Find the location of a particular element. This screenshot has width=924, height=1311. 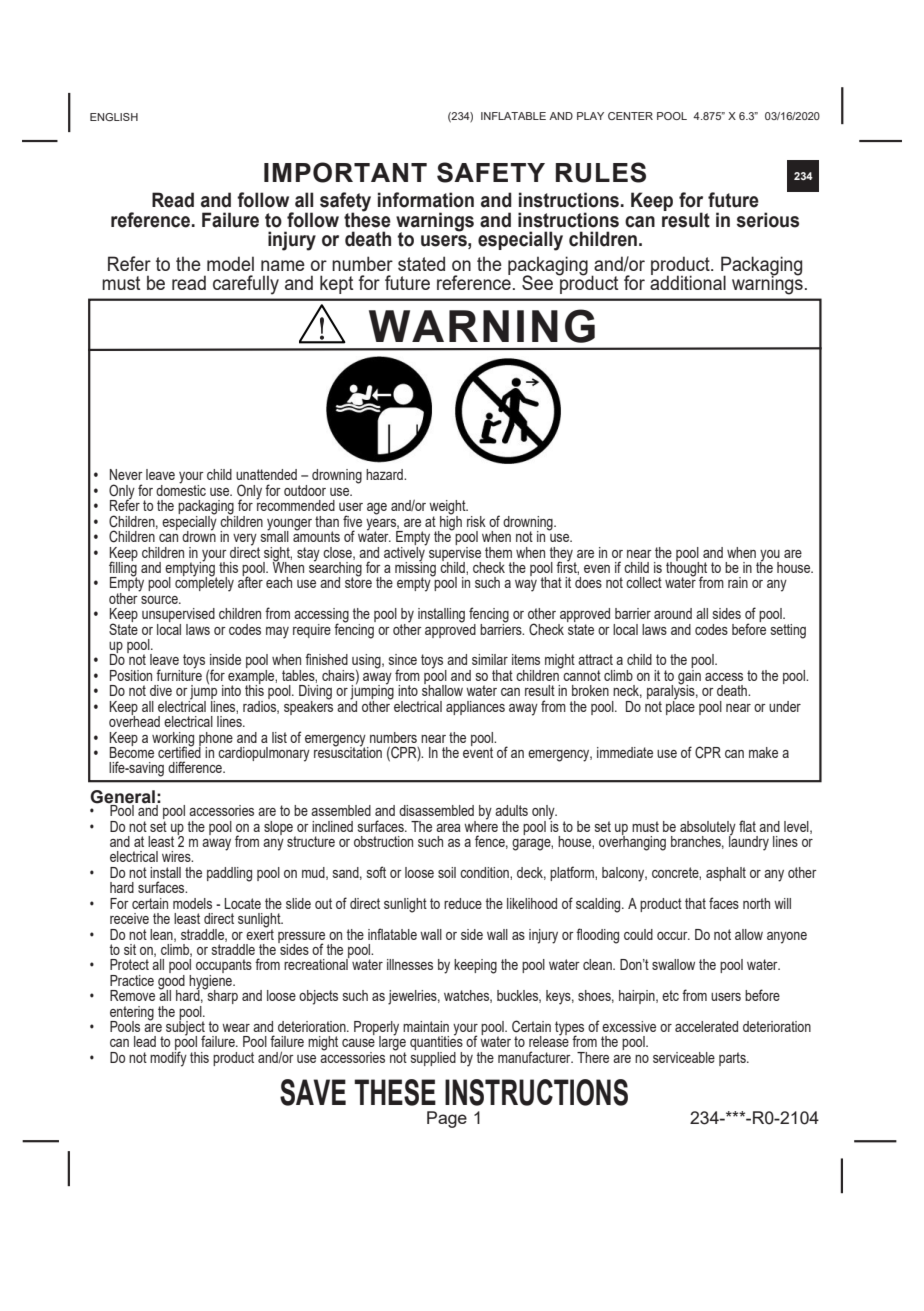

difference is located at coordinates (196, 767).
